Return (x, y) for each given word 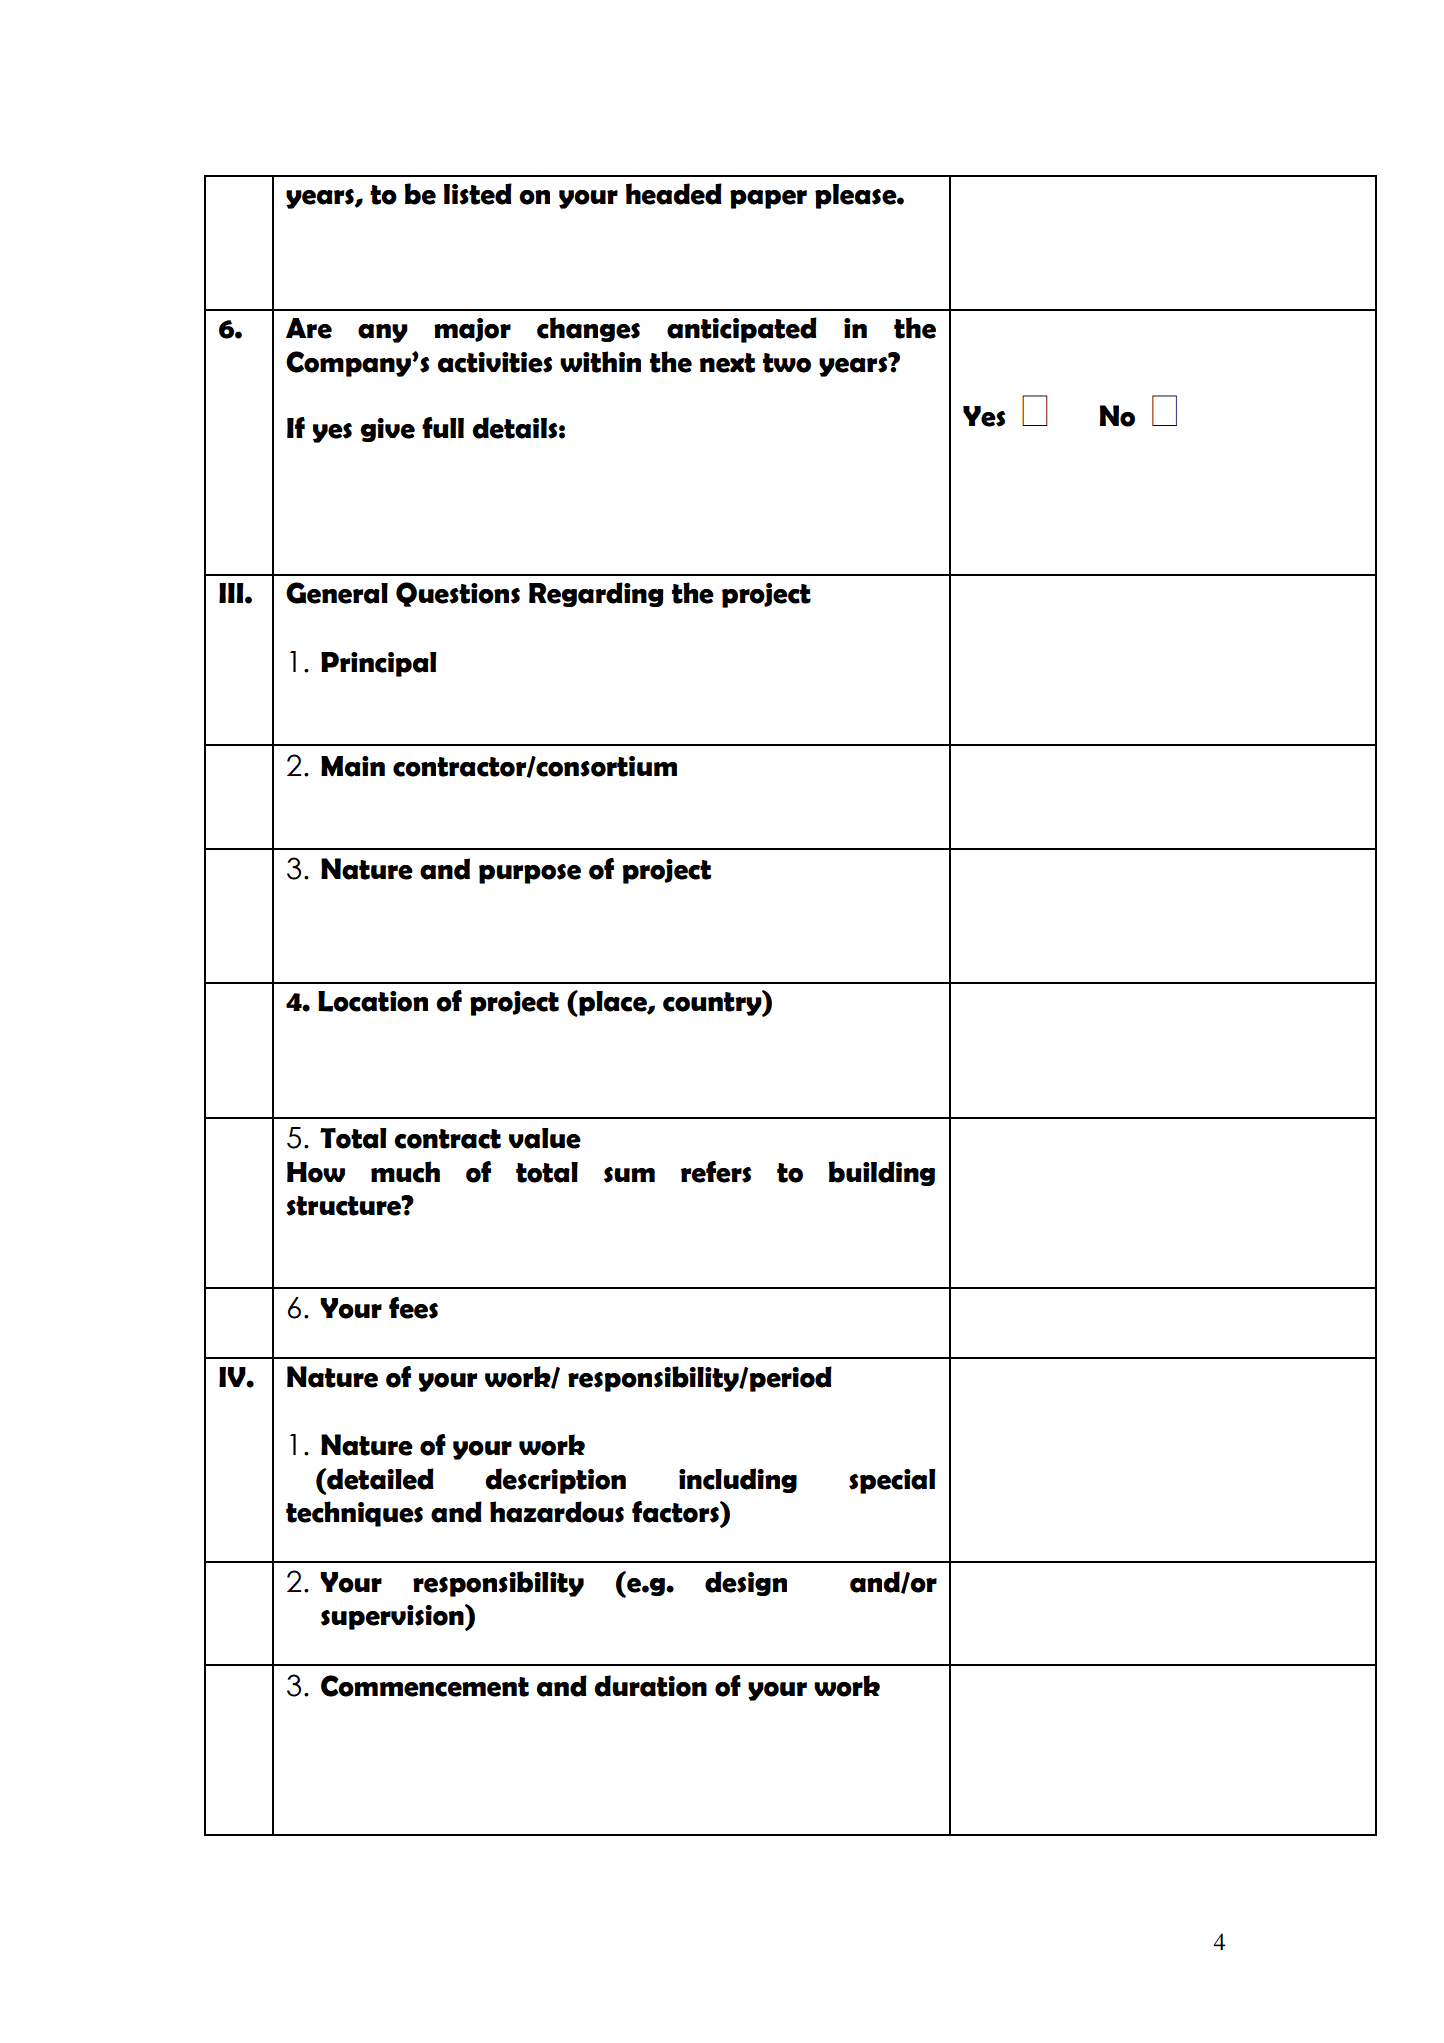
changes (588, 329)
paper (768, 199)
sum (629, 1175)
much (405, 1172)
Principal (378, 664)
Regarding (596, 594)
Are (309, 328)
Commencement (425, 1686)
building (882, 1173)
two (787, 363)
